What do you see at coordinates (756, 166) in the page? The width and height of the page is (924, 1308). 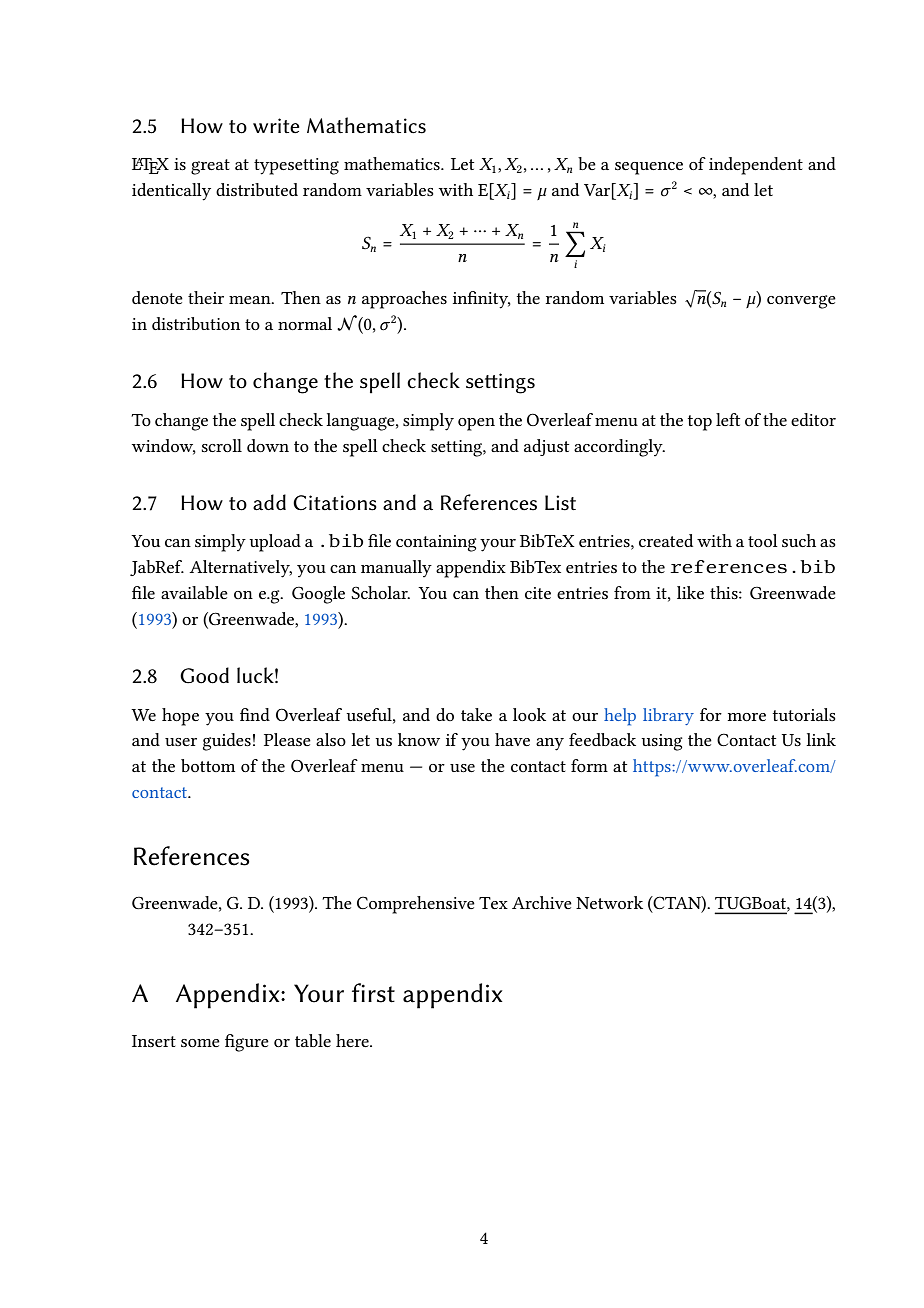 I see `independent` at bounding box center [756, 166].
